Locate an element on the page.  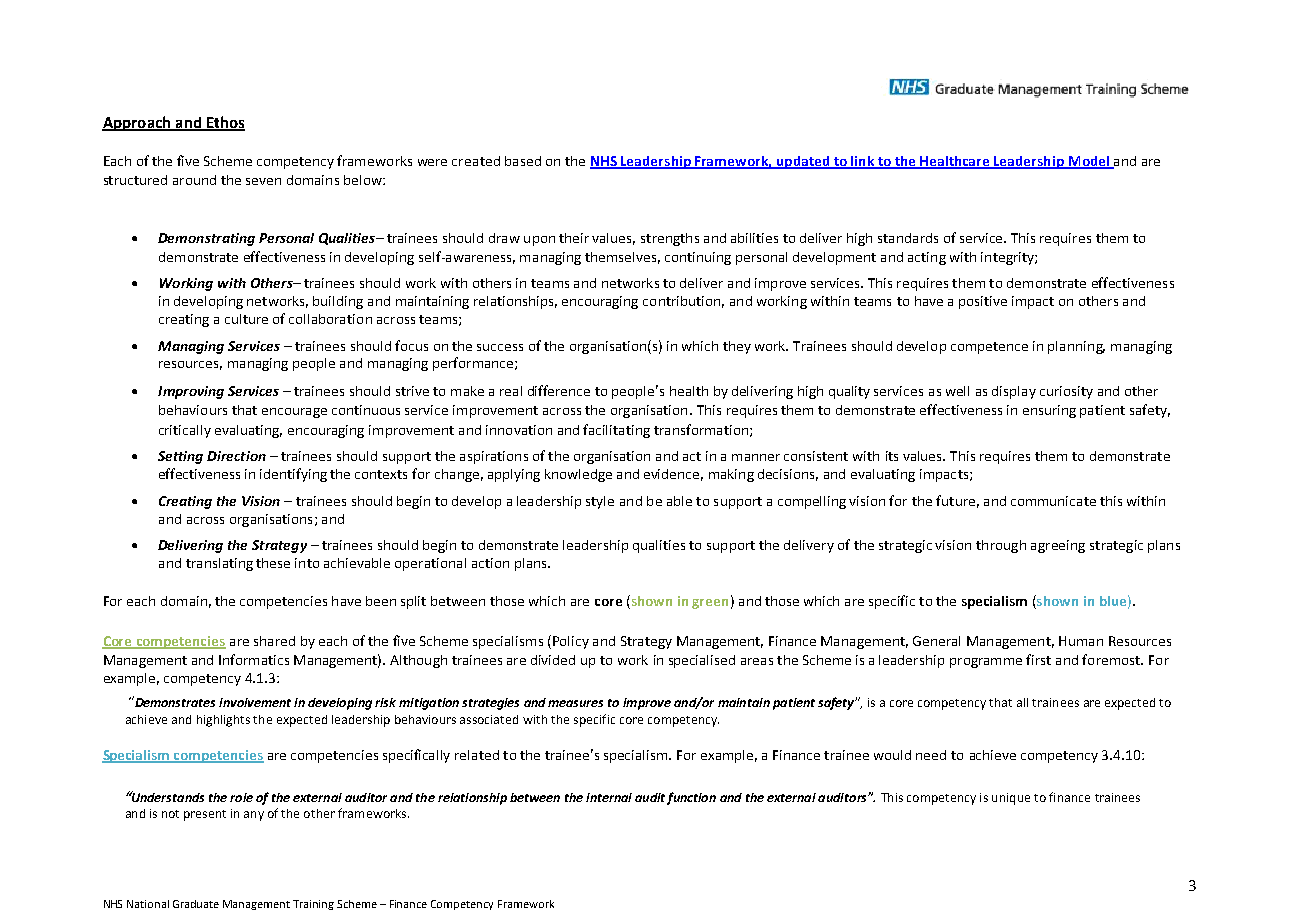
involvement is located at coordinates (255, 702).
